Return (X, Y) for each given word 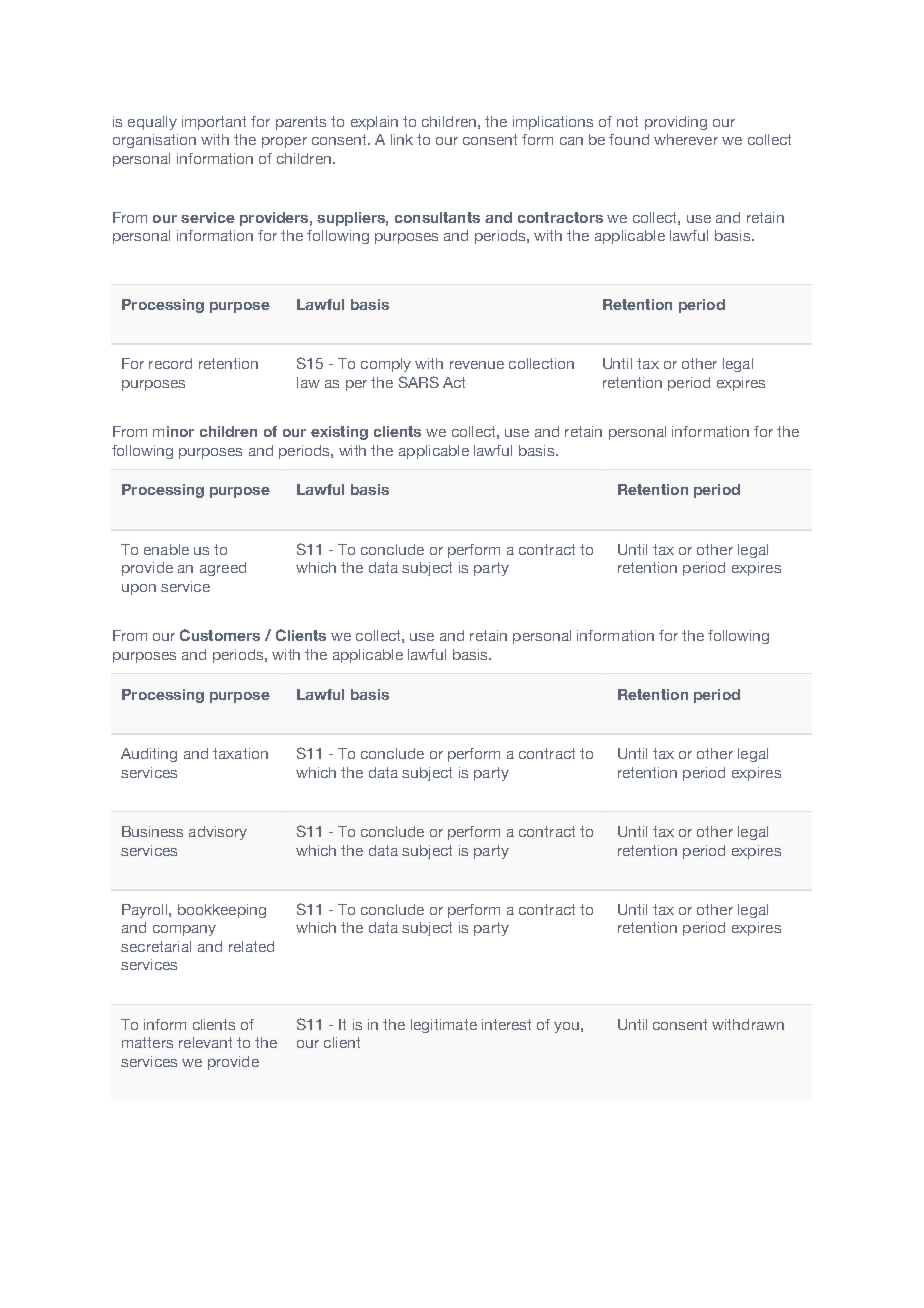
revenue (477, 365)
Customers (220, 635)
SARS (419, 382)
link (402, 139)
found (629, 139)
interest (506, 1024)
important (214, 123)
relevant (205, 1042)
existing (339, 433)
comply (386, 365)
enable (166, 549)
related (251, 946)
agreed (223, 569)
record (170, 363)
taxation (240, 753)
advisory (218, 833)
